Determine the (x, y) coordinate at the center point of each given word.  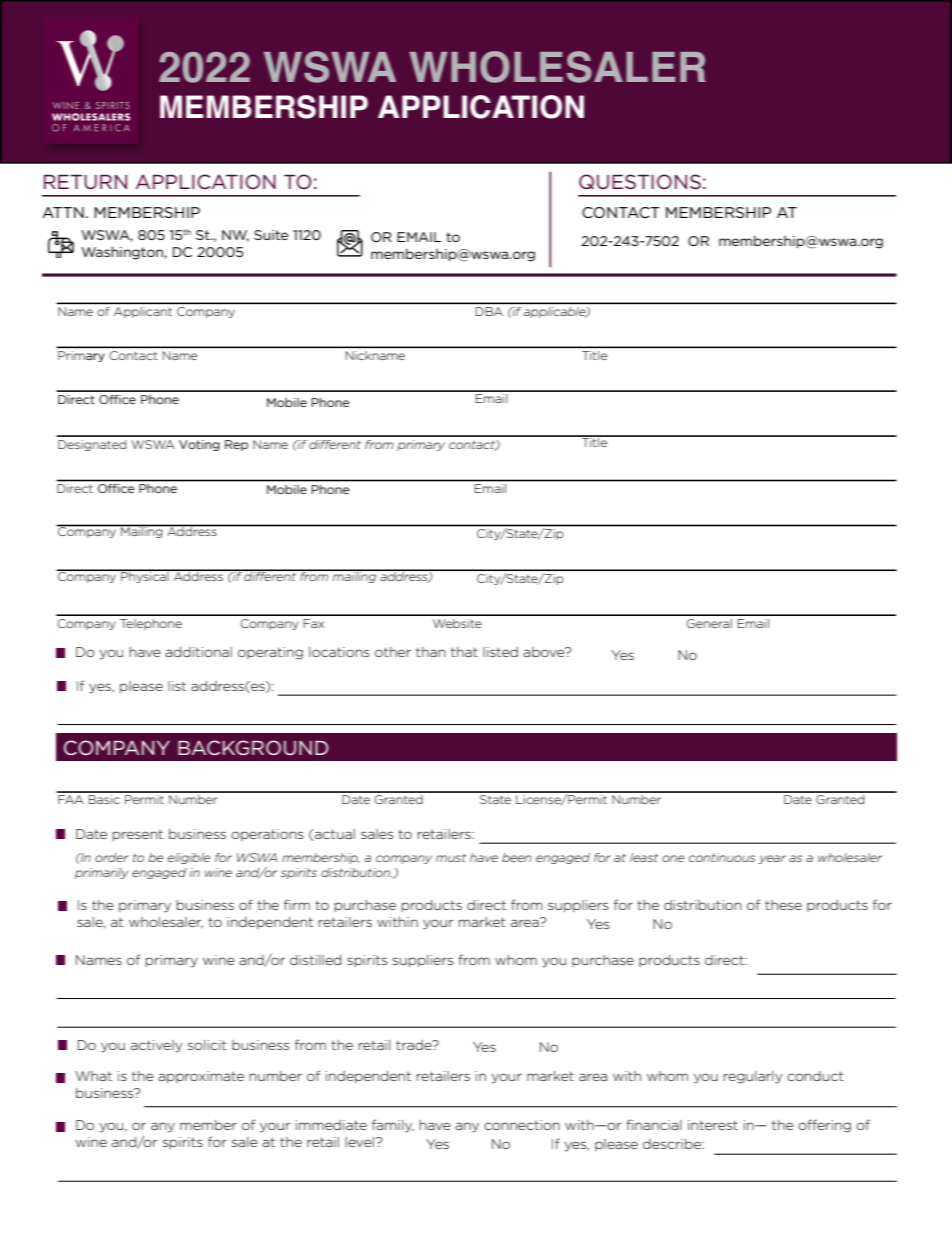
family (393, 1126)
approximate (201, 1077)
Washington (123, 253)
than (431, 652)
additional (198, 652)
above (545, 652)
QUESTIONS (640, 182)
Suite (271, 235)
